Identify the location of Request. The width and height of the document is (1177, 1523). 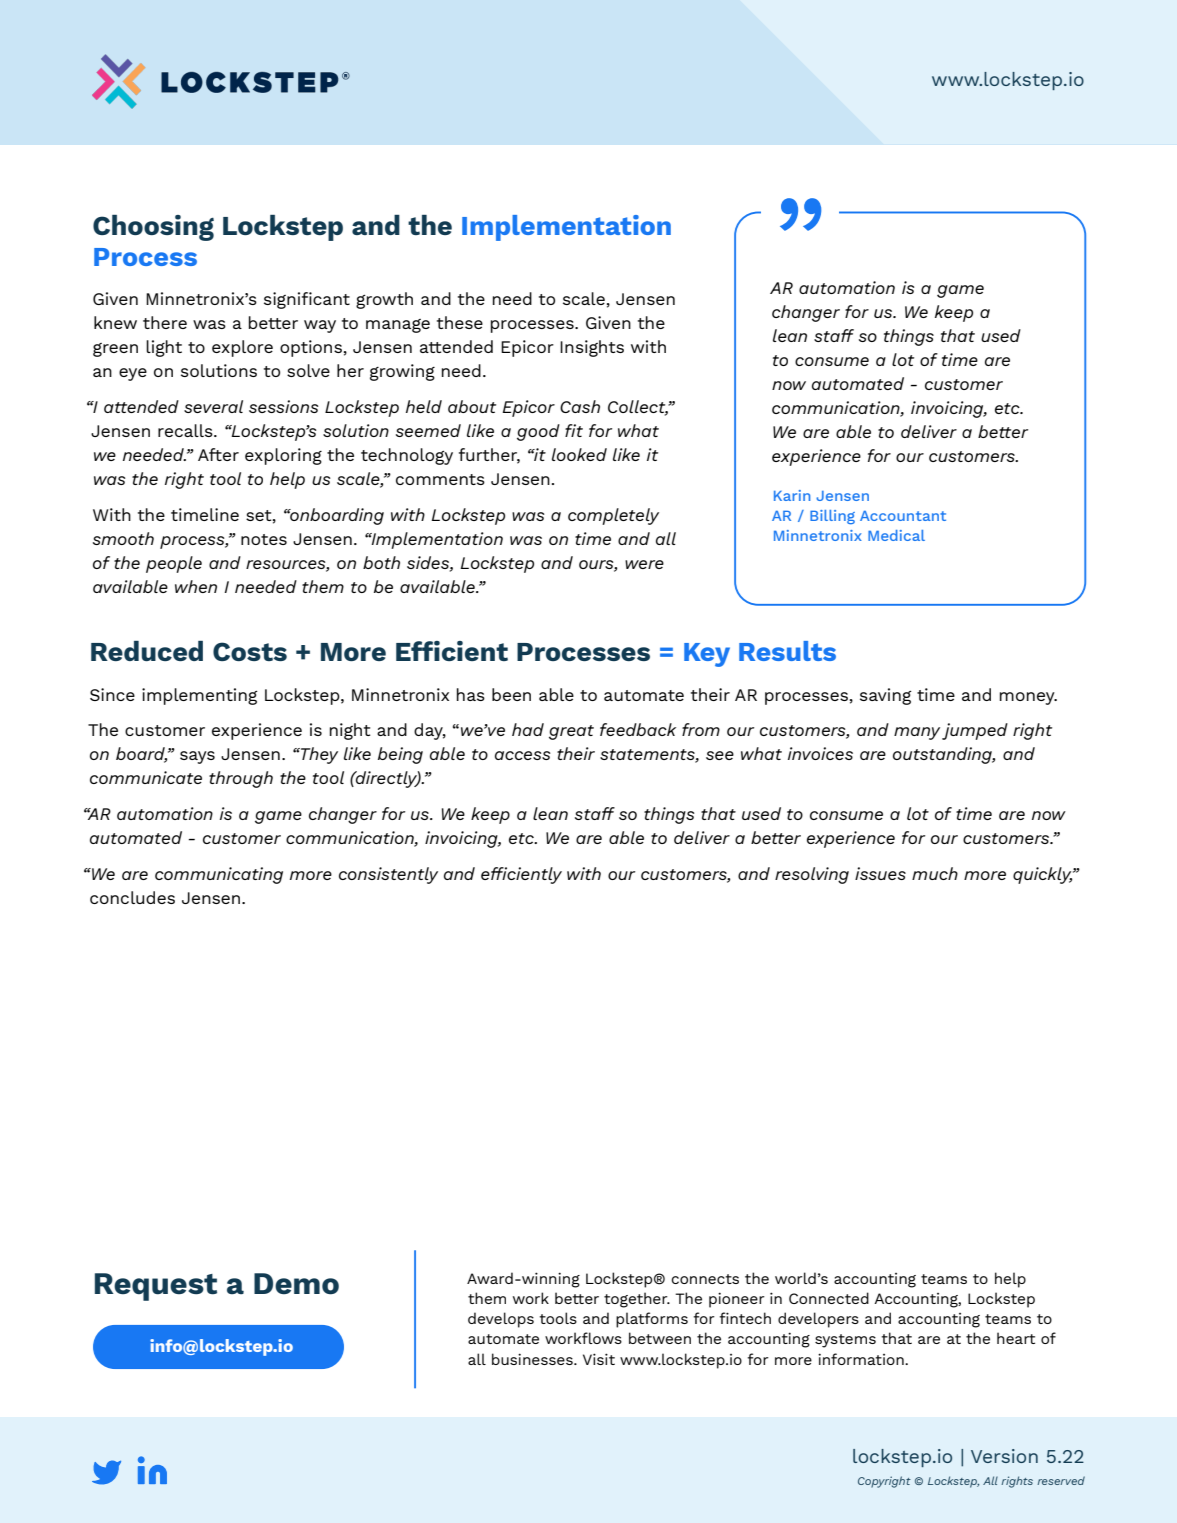
(156, 1287).
